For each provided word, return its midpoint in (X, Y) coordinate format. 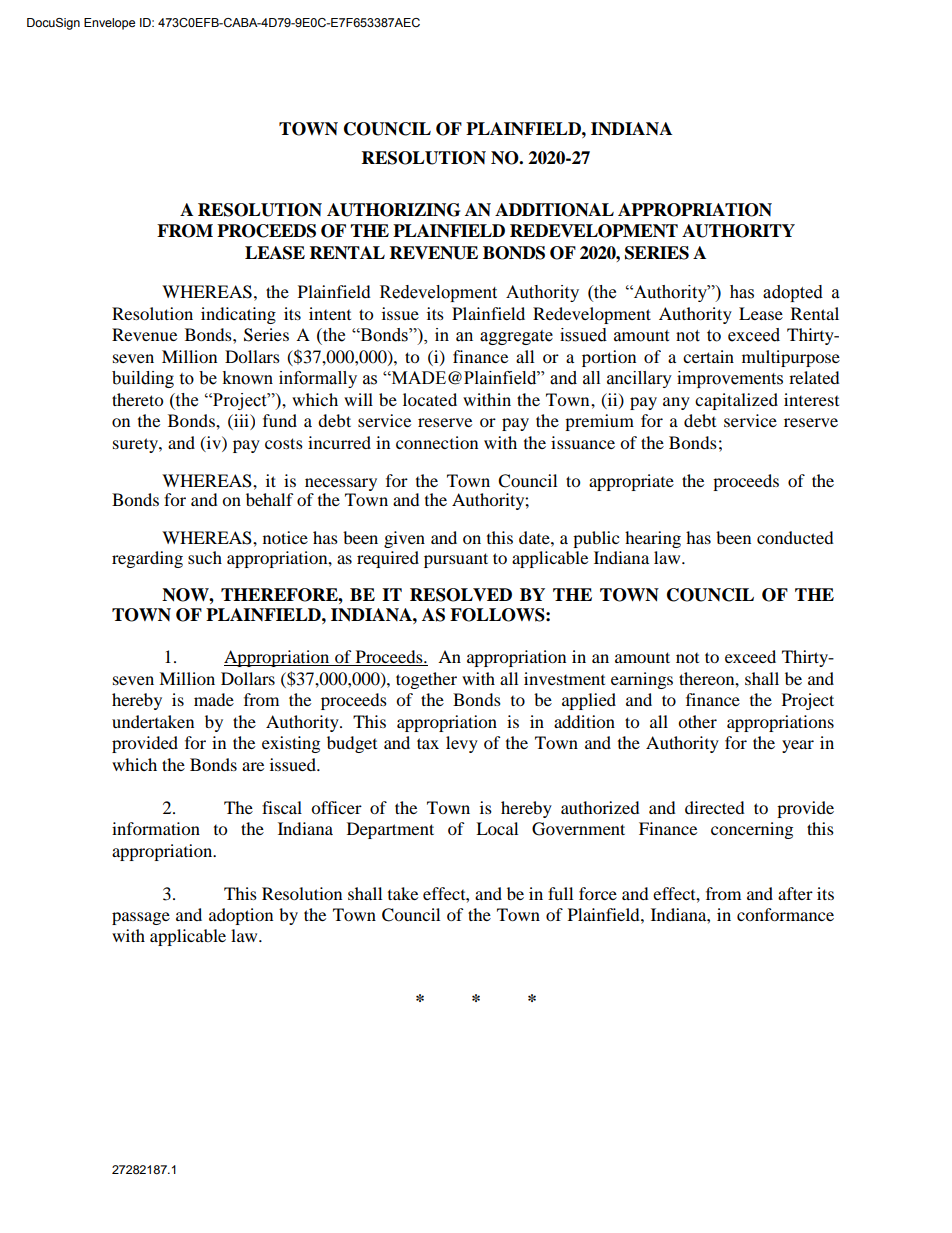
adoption (241, 916)
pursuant (456, 560)
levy (462, 744)
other (697, 721)
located (430, 399)
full (560, 893)
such (205, 557)
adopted (793, 293)
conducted (795, 537)
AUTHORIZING (393, 210)
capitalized (736, 401)
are (253, 766)
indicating (238, 315)
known (247, 378)
